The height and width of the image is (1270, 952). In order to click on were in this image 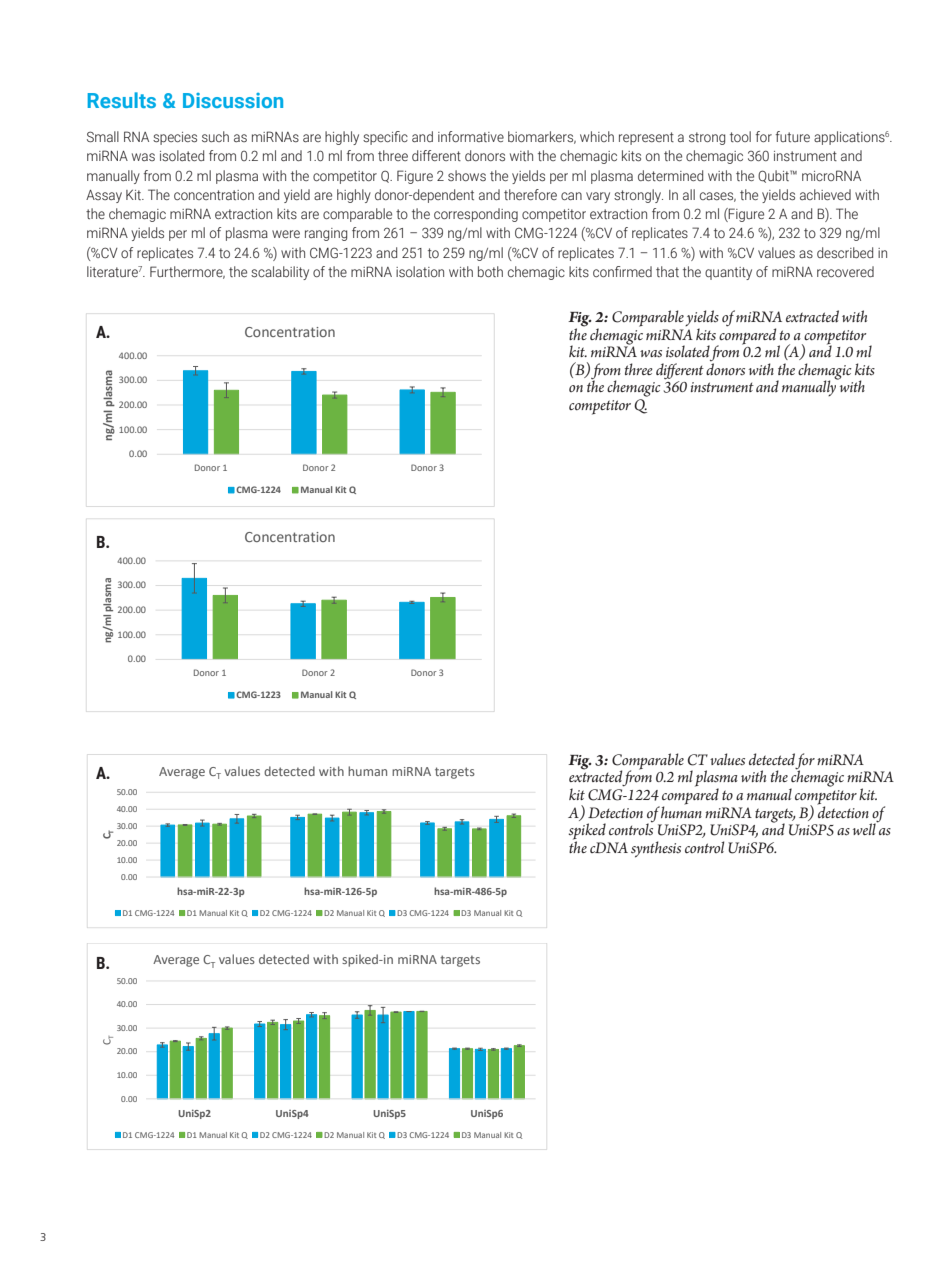, I will do `click(286, 234)`.
